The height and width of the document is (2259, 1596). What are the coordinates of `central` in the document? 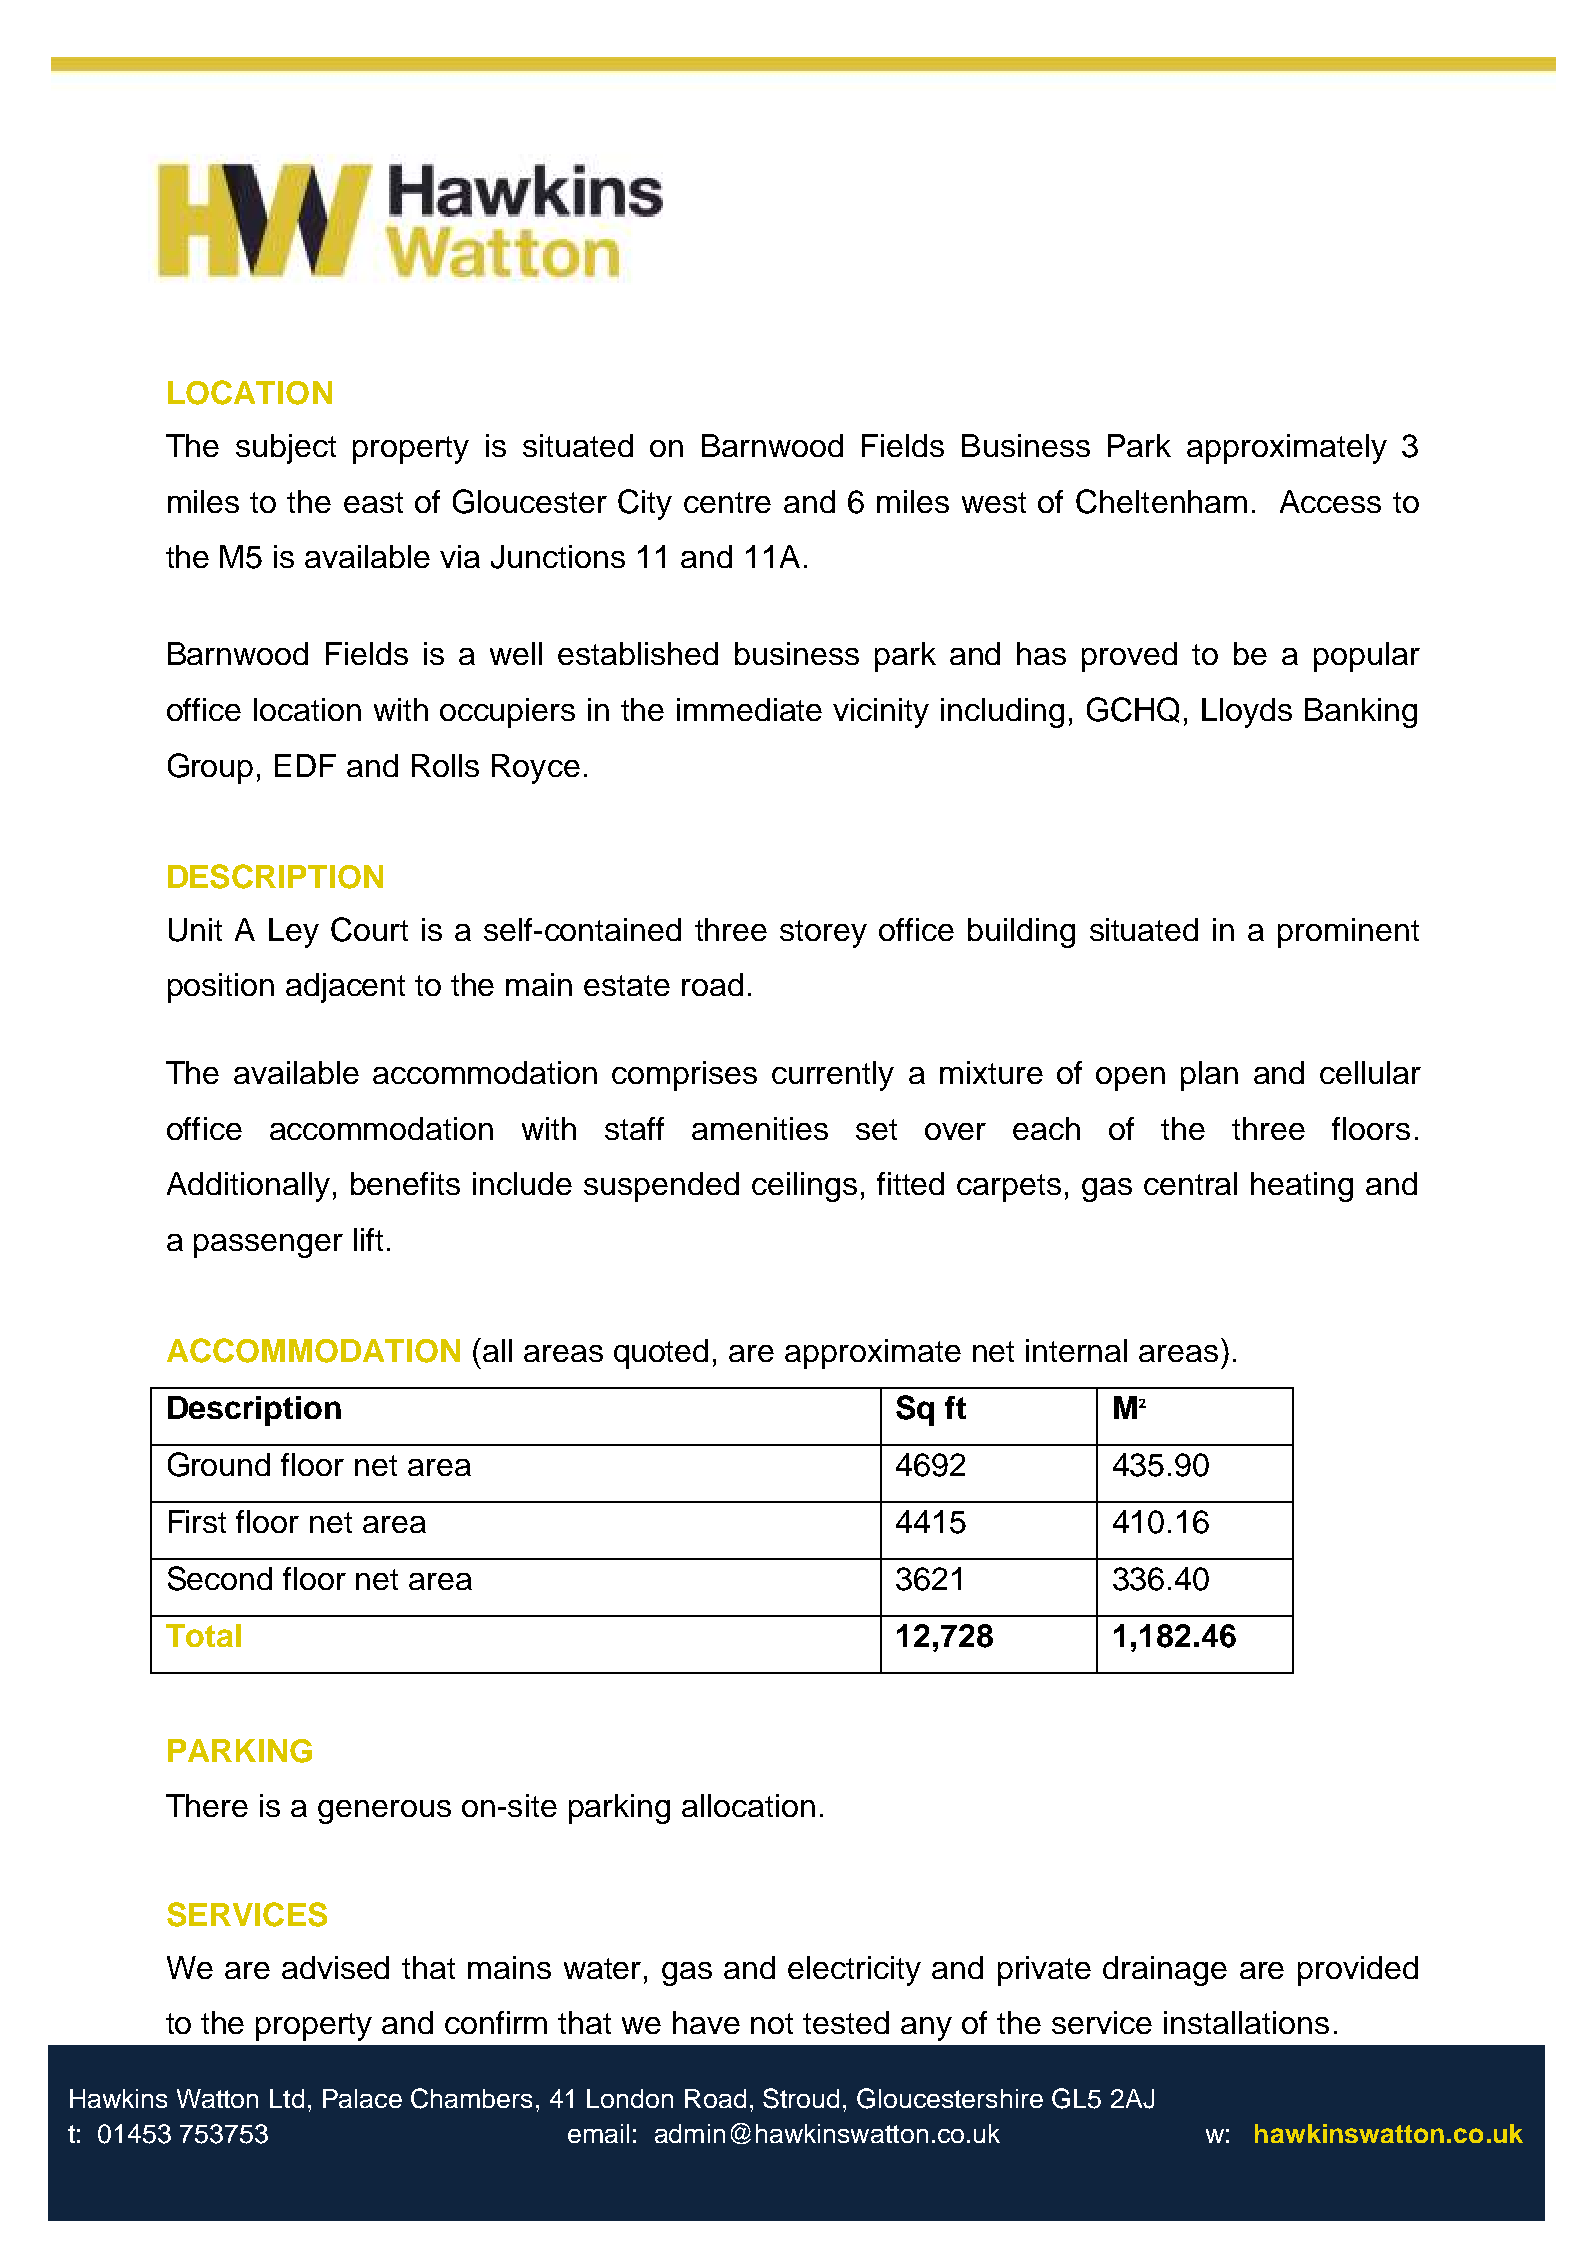 It's located at (1190, 1183).
